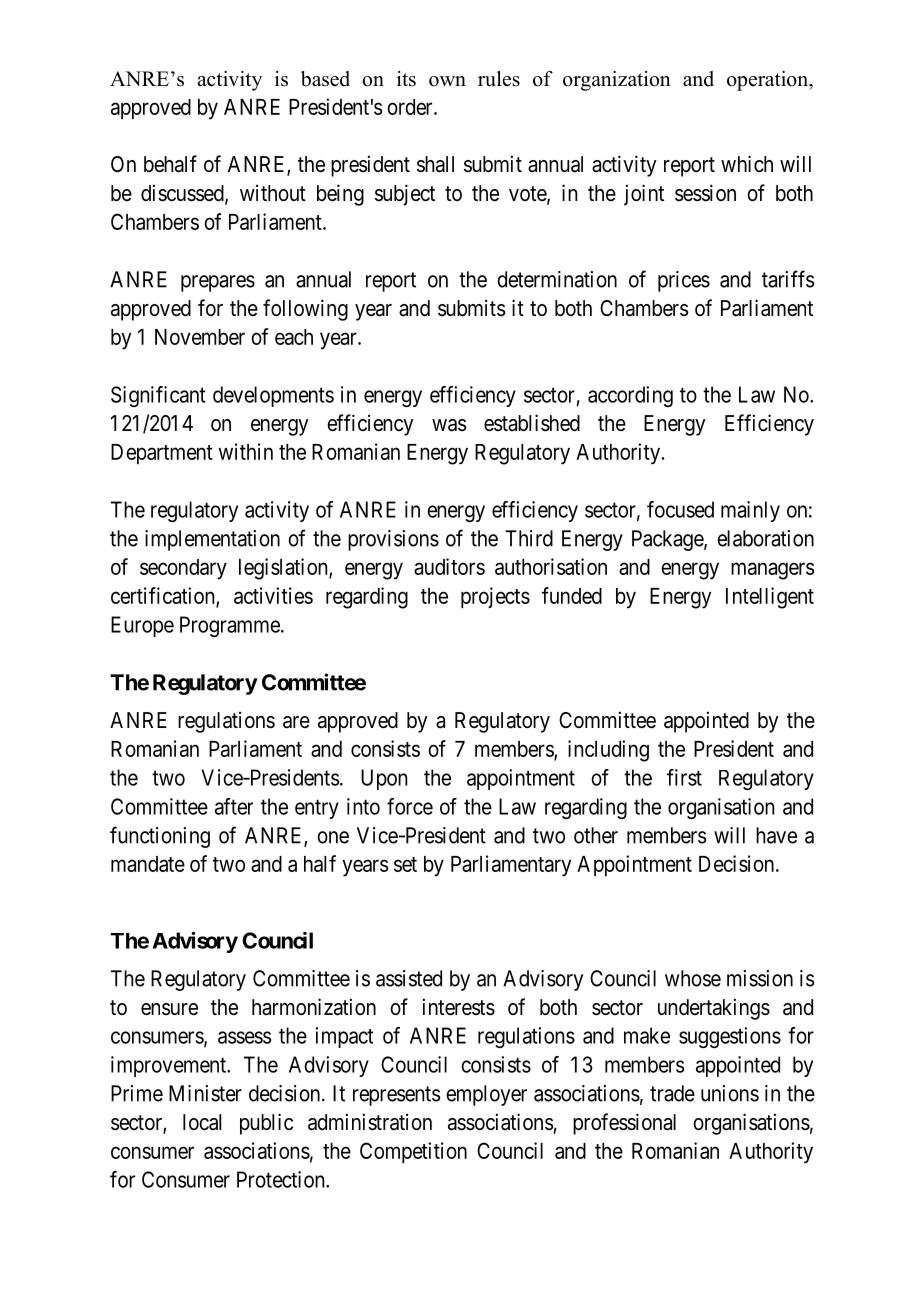 The height and width of the document is (1308, 924). Describe the element at coordinates (447, 81) in the document. I see `own` at that location.
